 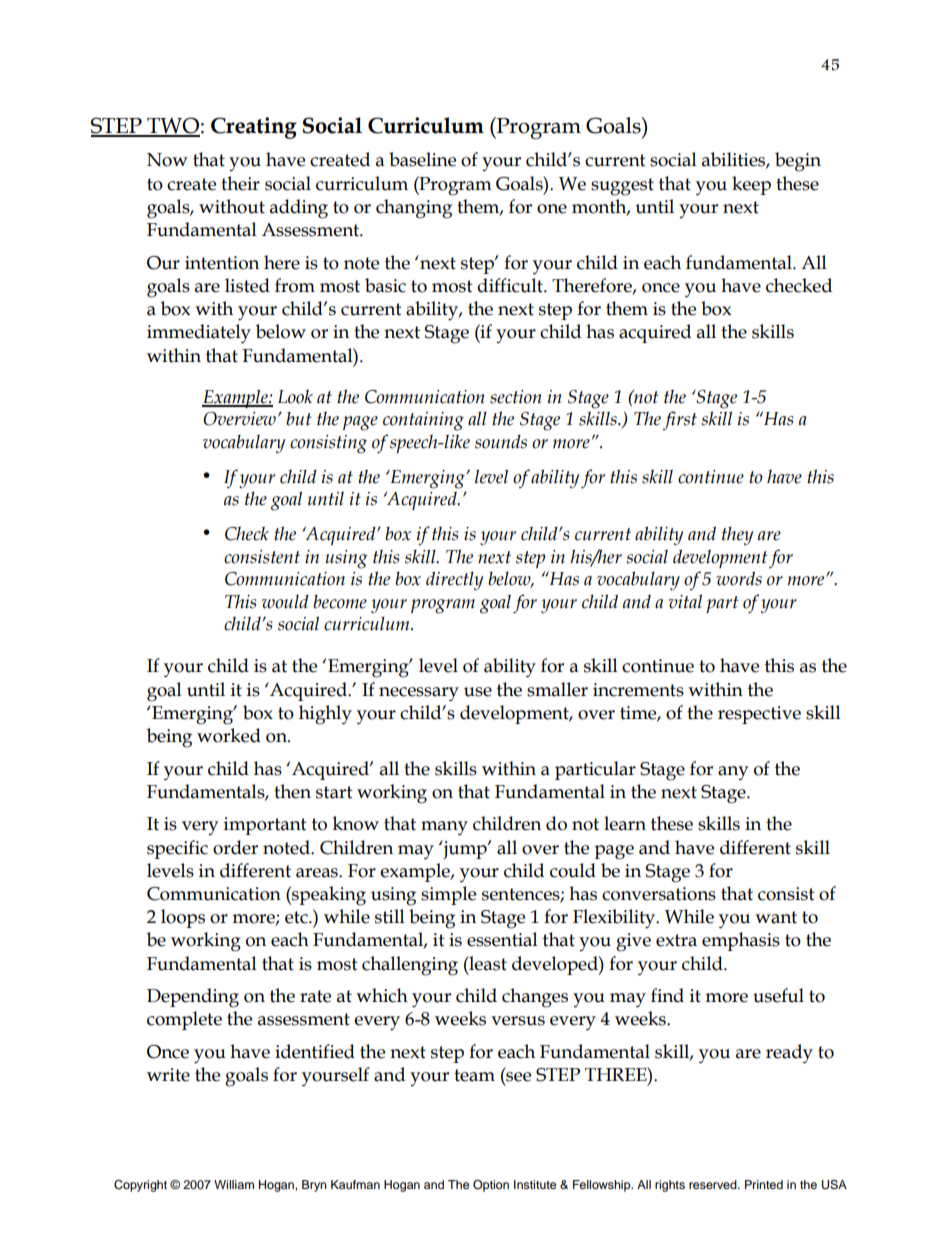 I want to click on order, so click(x=235, y=847).
